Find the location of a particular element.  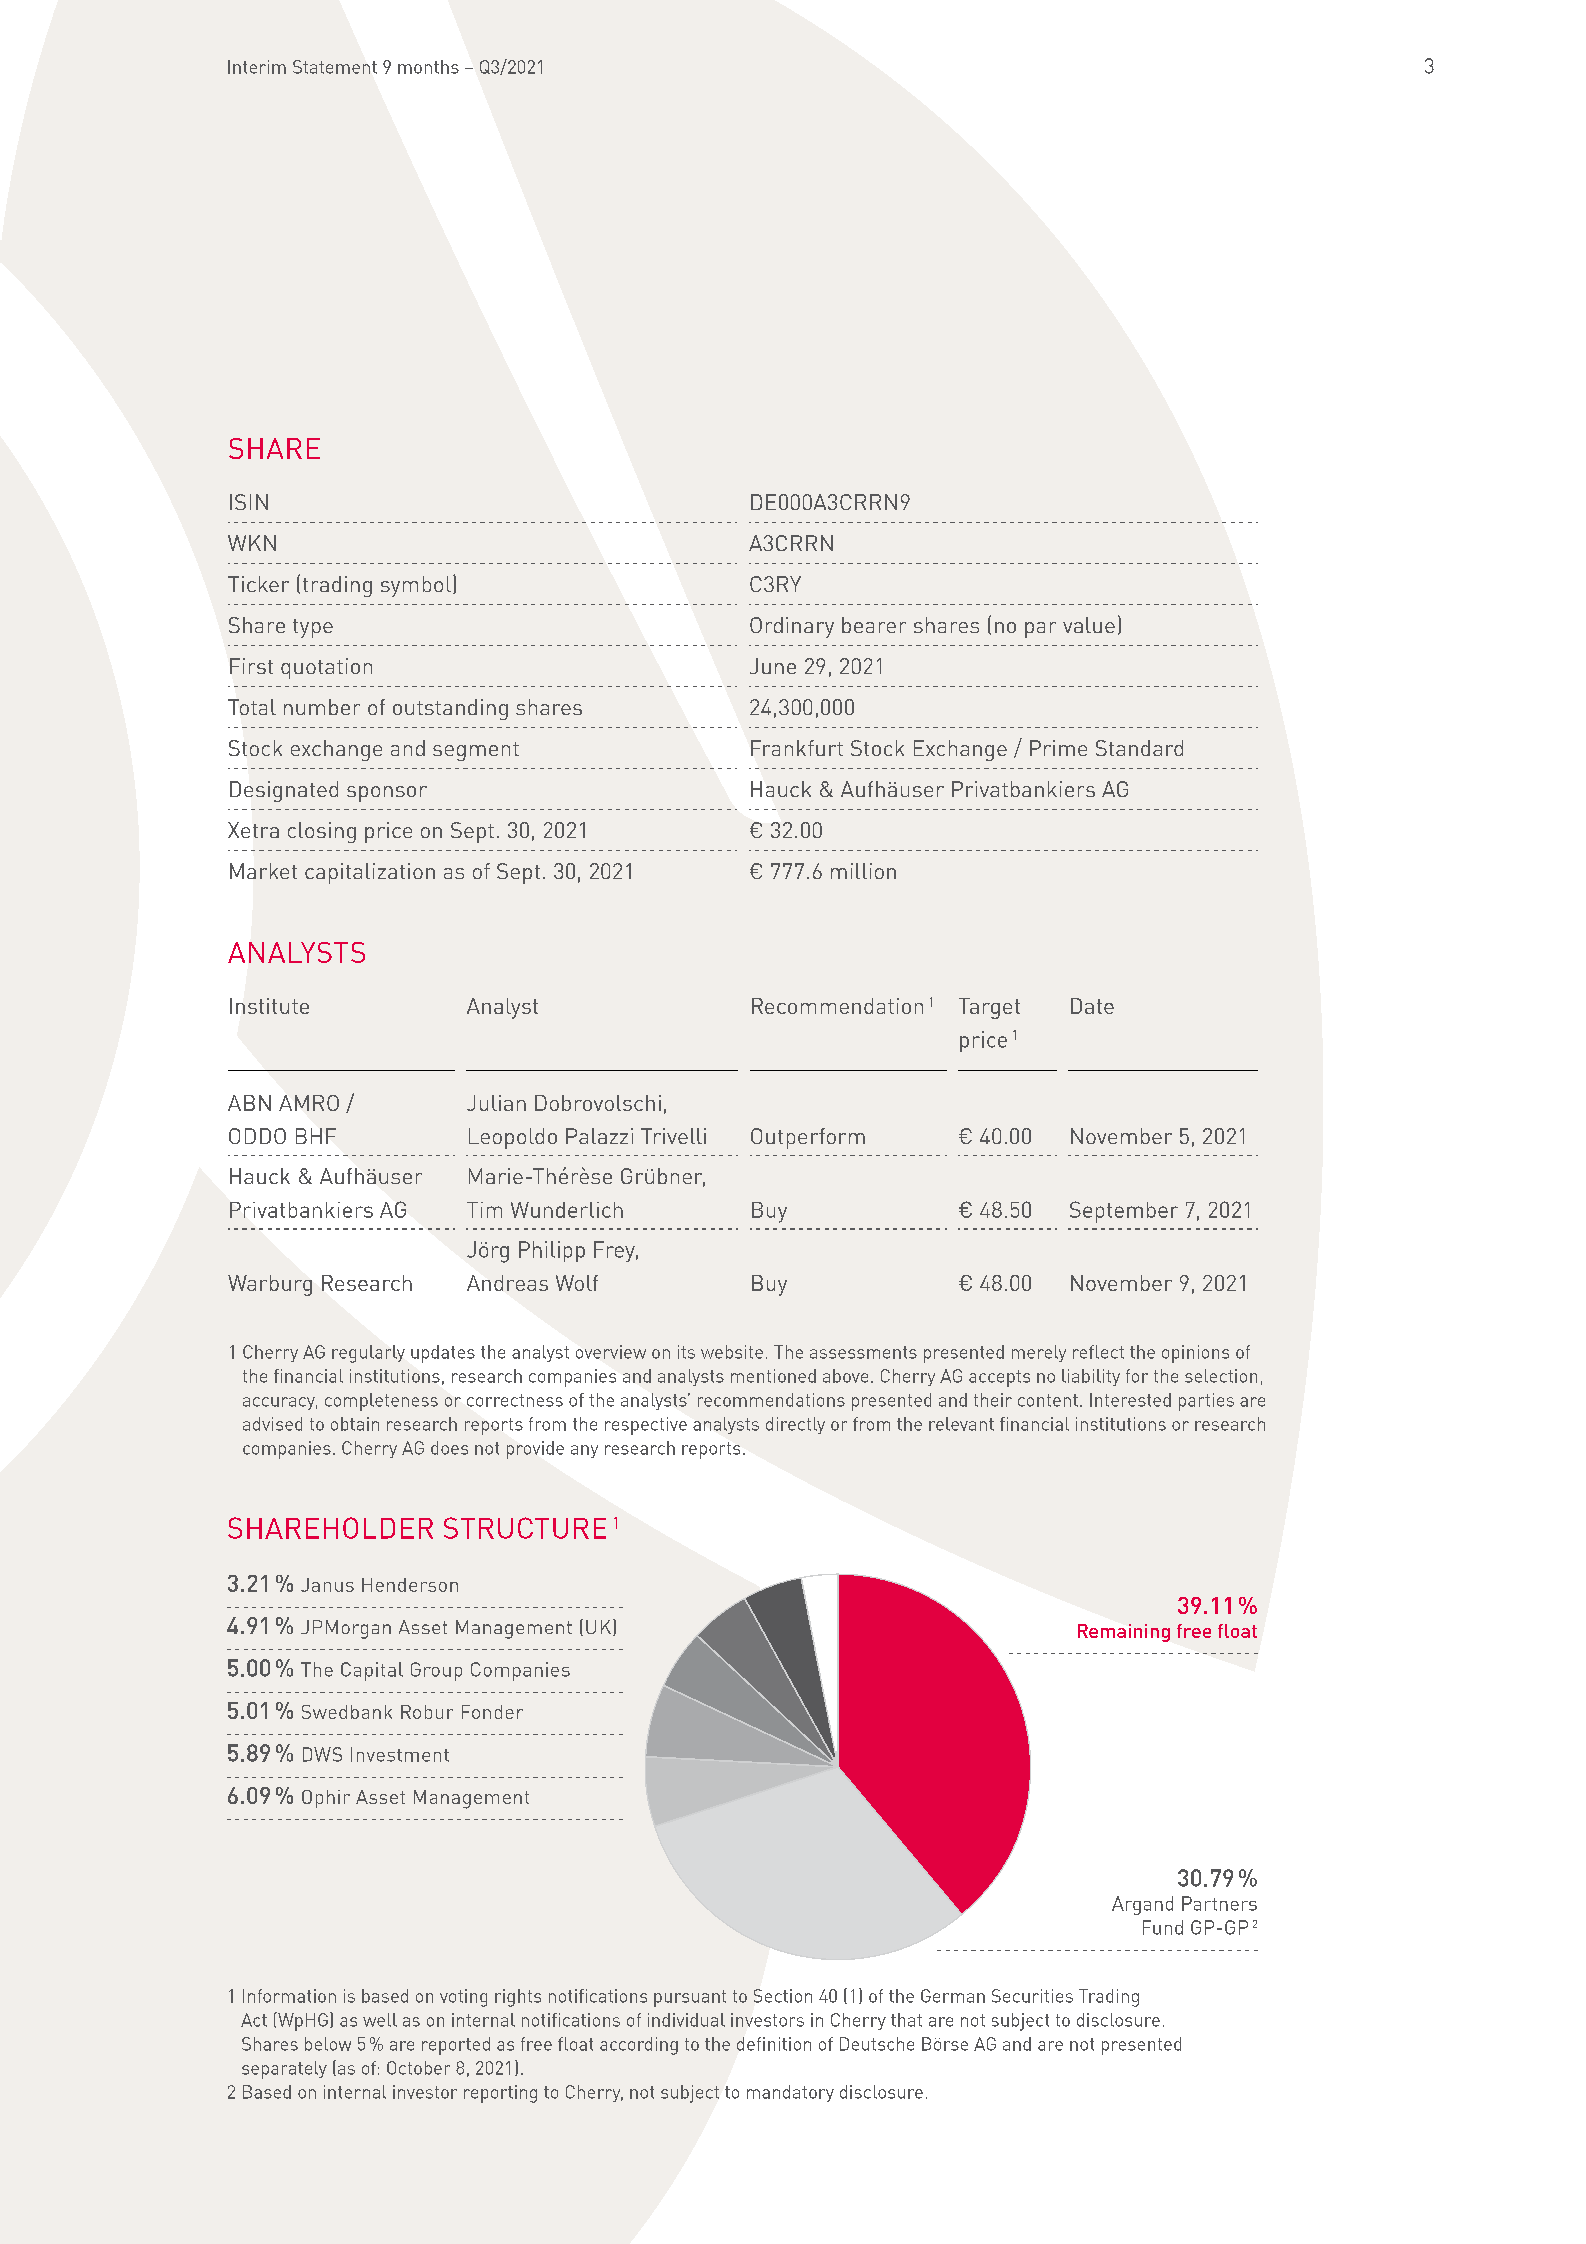

Statement is located at coordinates (335, 67).
